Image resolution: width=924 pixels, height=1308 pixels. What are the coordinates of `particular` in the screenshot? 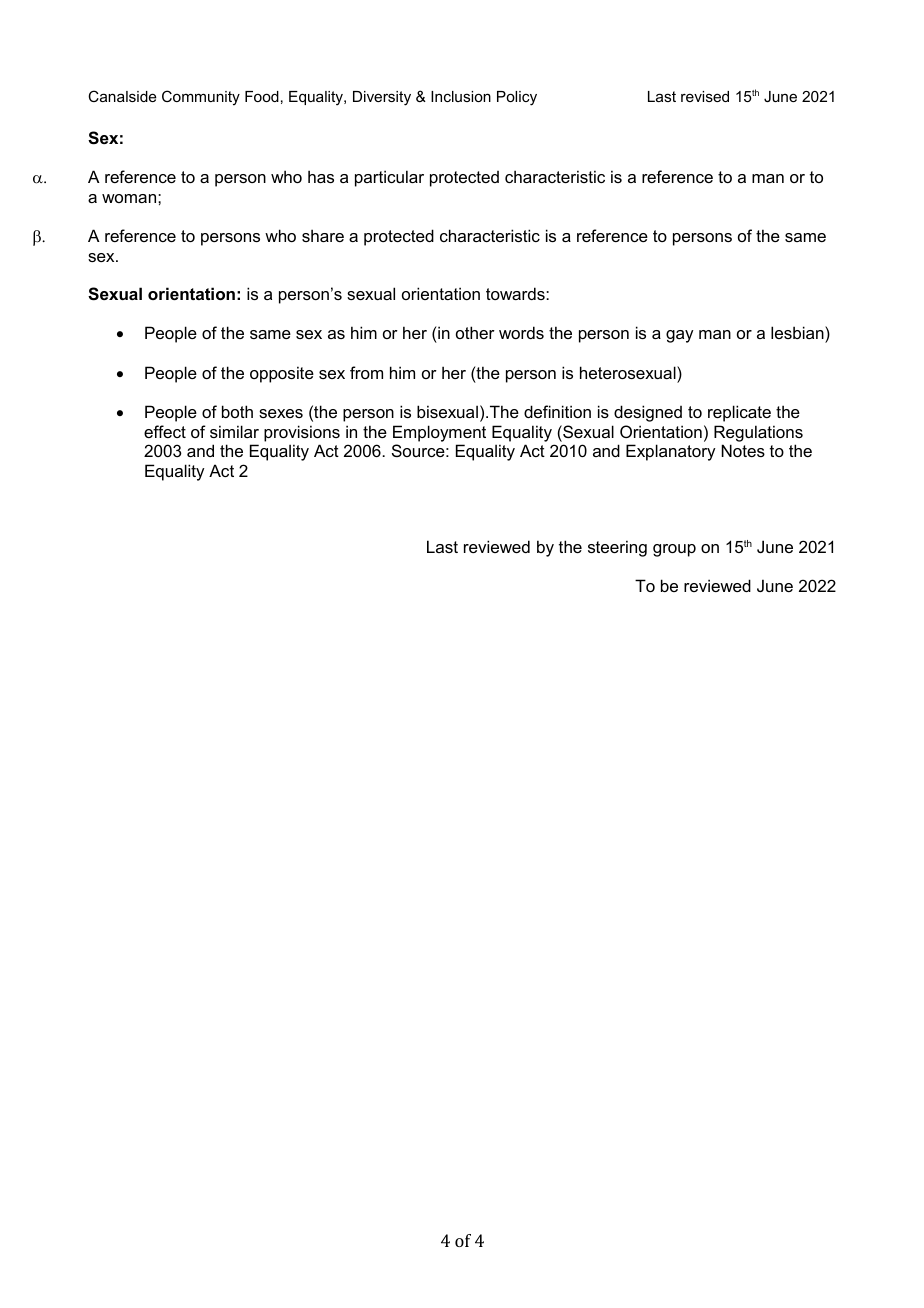 It's located at (389, 178).
